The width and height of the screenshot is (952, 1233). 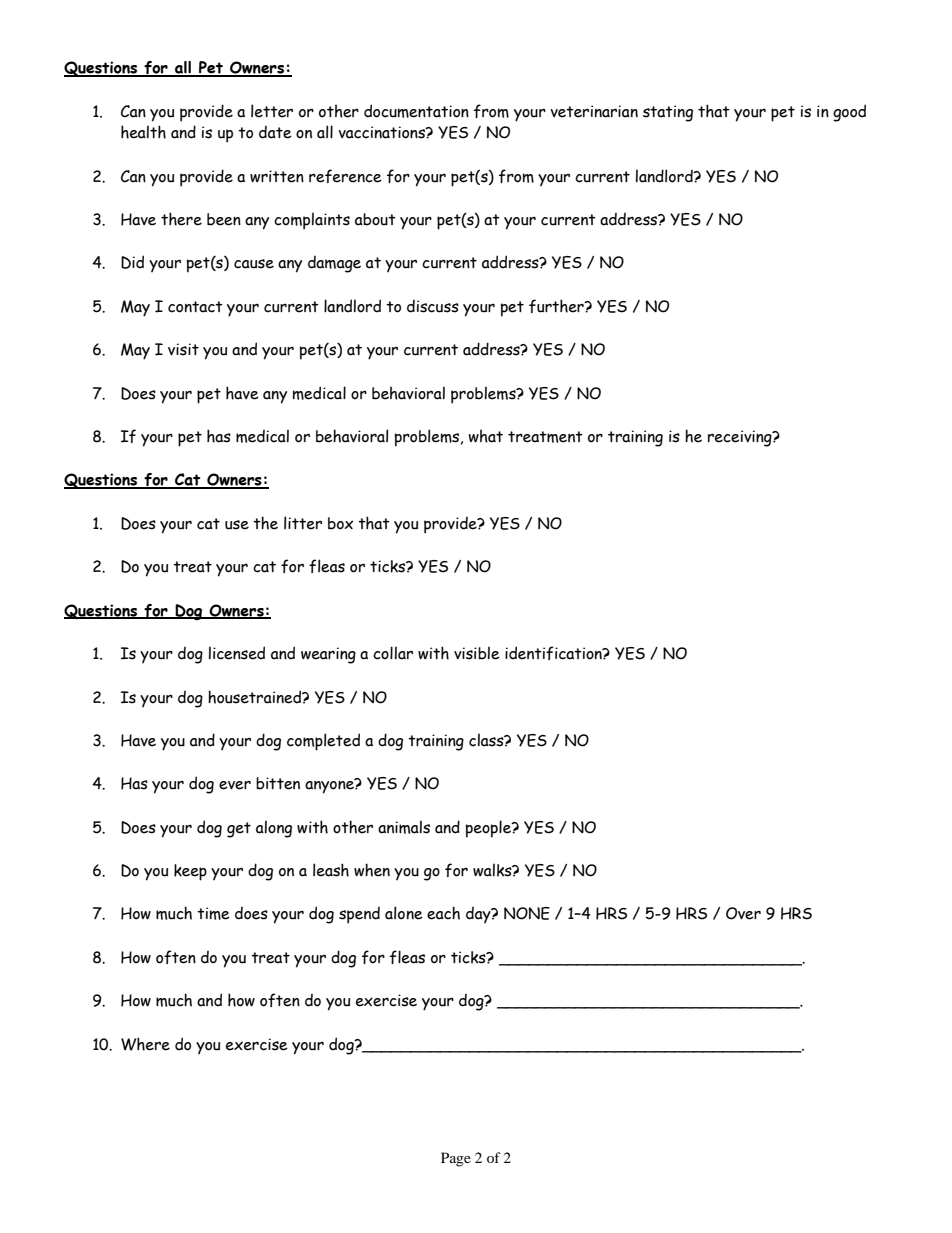 I want to click on licensed, so click(x=237, y=653).
